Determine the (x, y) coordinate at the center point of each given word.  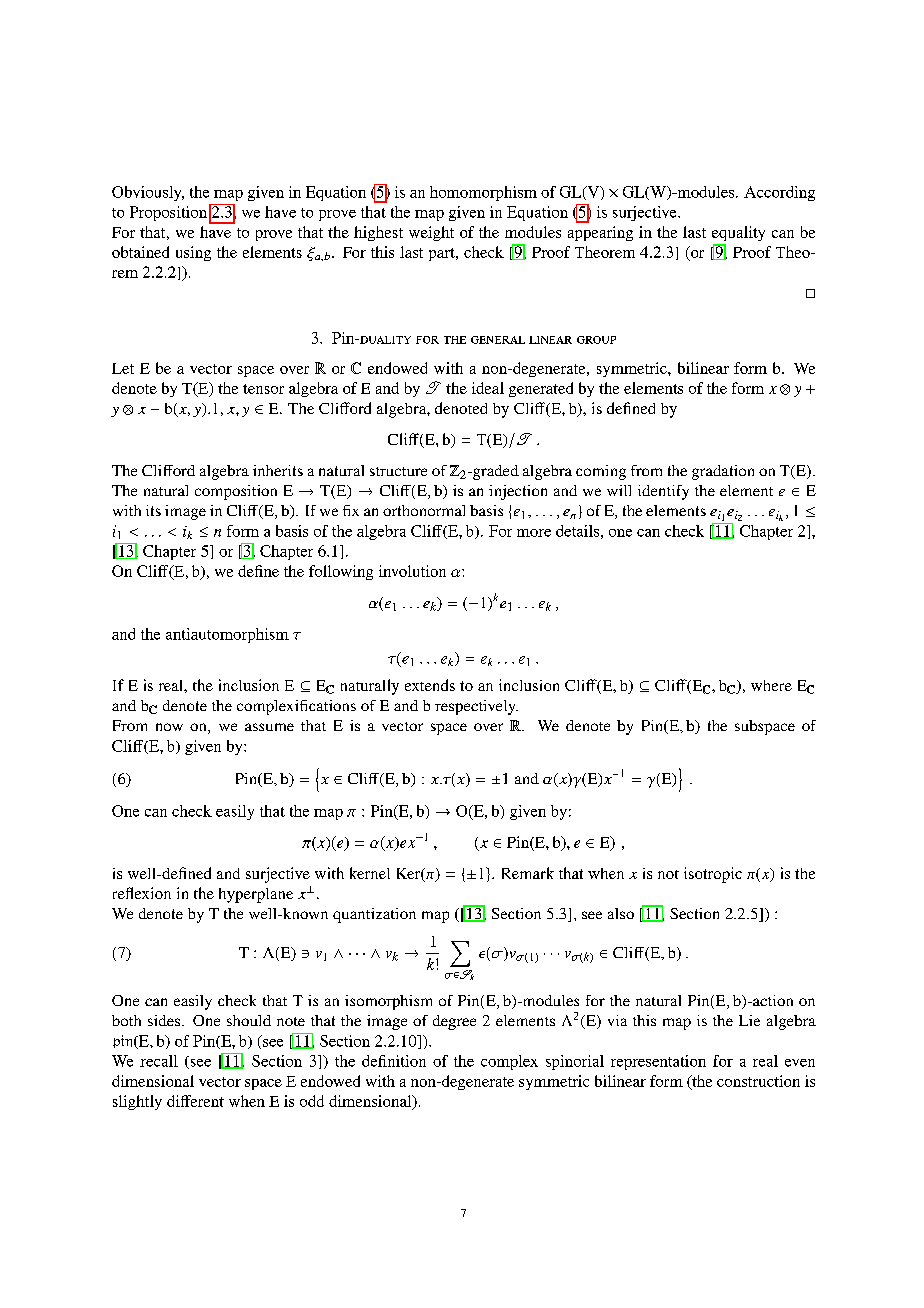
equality (738, 233)
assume (269, 727)
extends (430, 685)
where (771, 685)
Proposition (168, 213)
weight (431, 233)
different (195, 1101)
